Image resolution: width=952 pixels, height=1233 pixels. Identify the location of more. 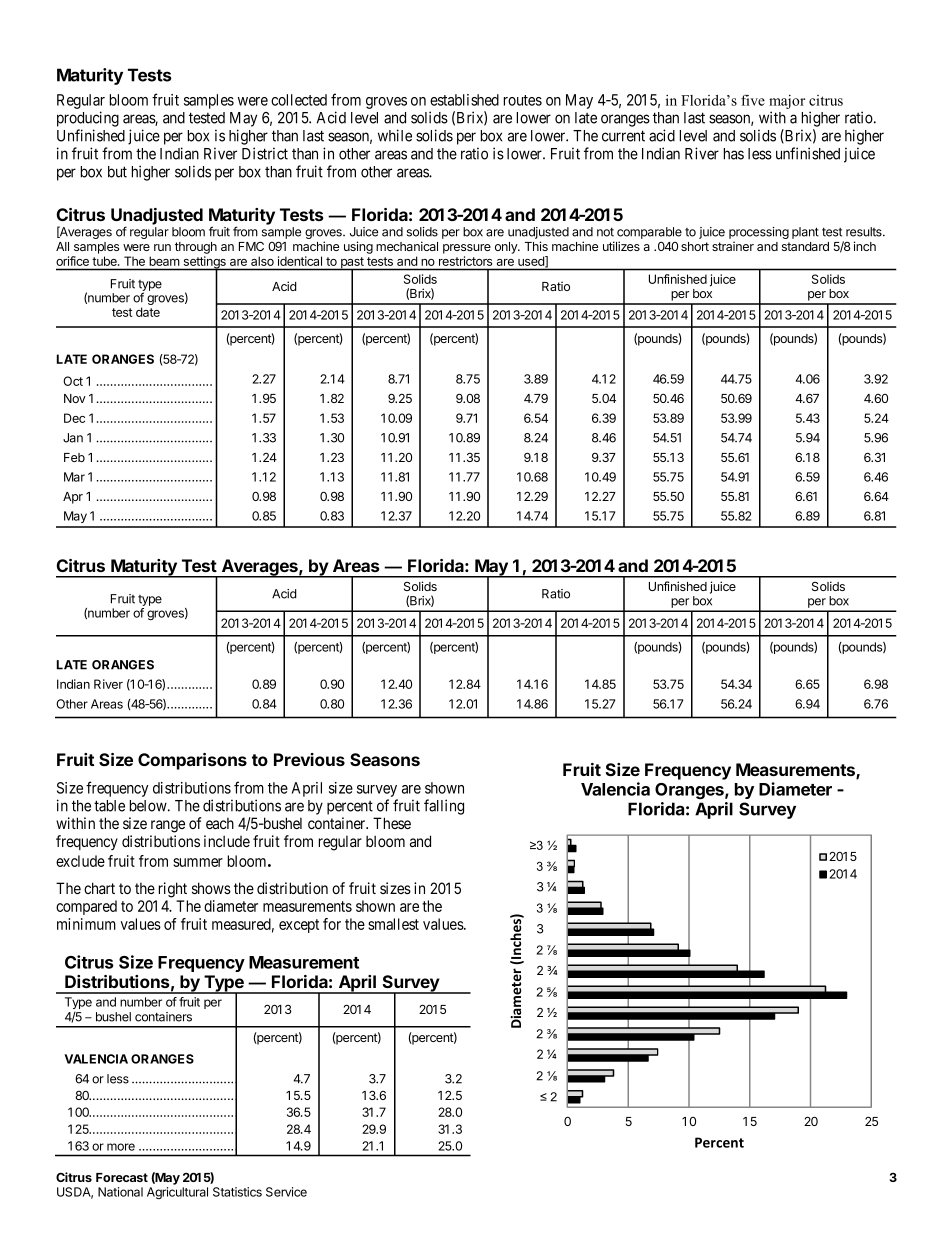
(121, 1147).
